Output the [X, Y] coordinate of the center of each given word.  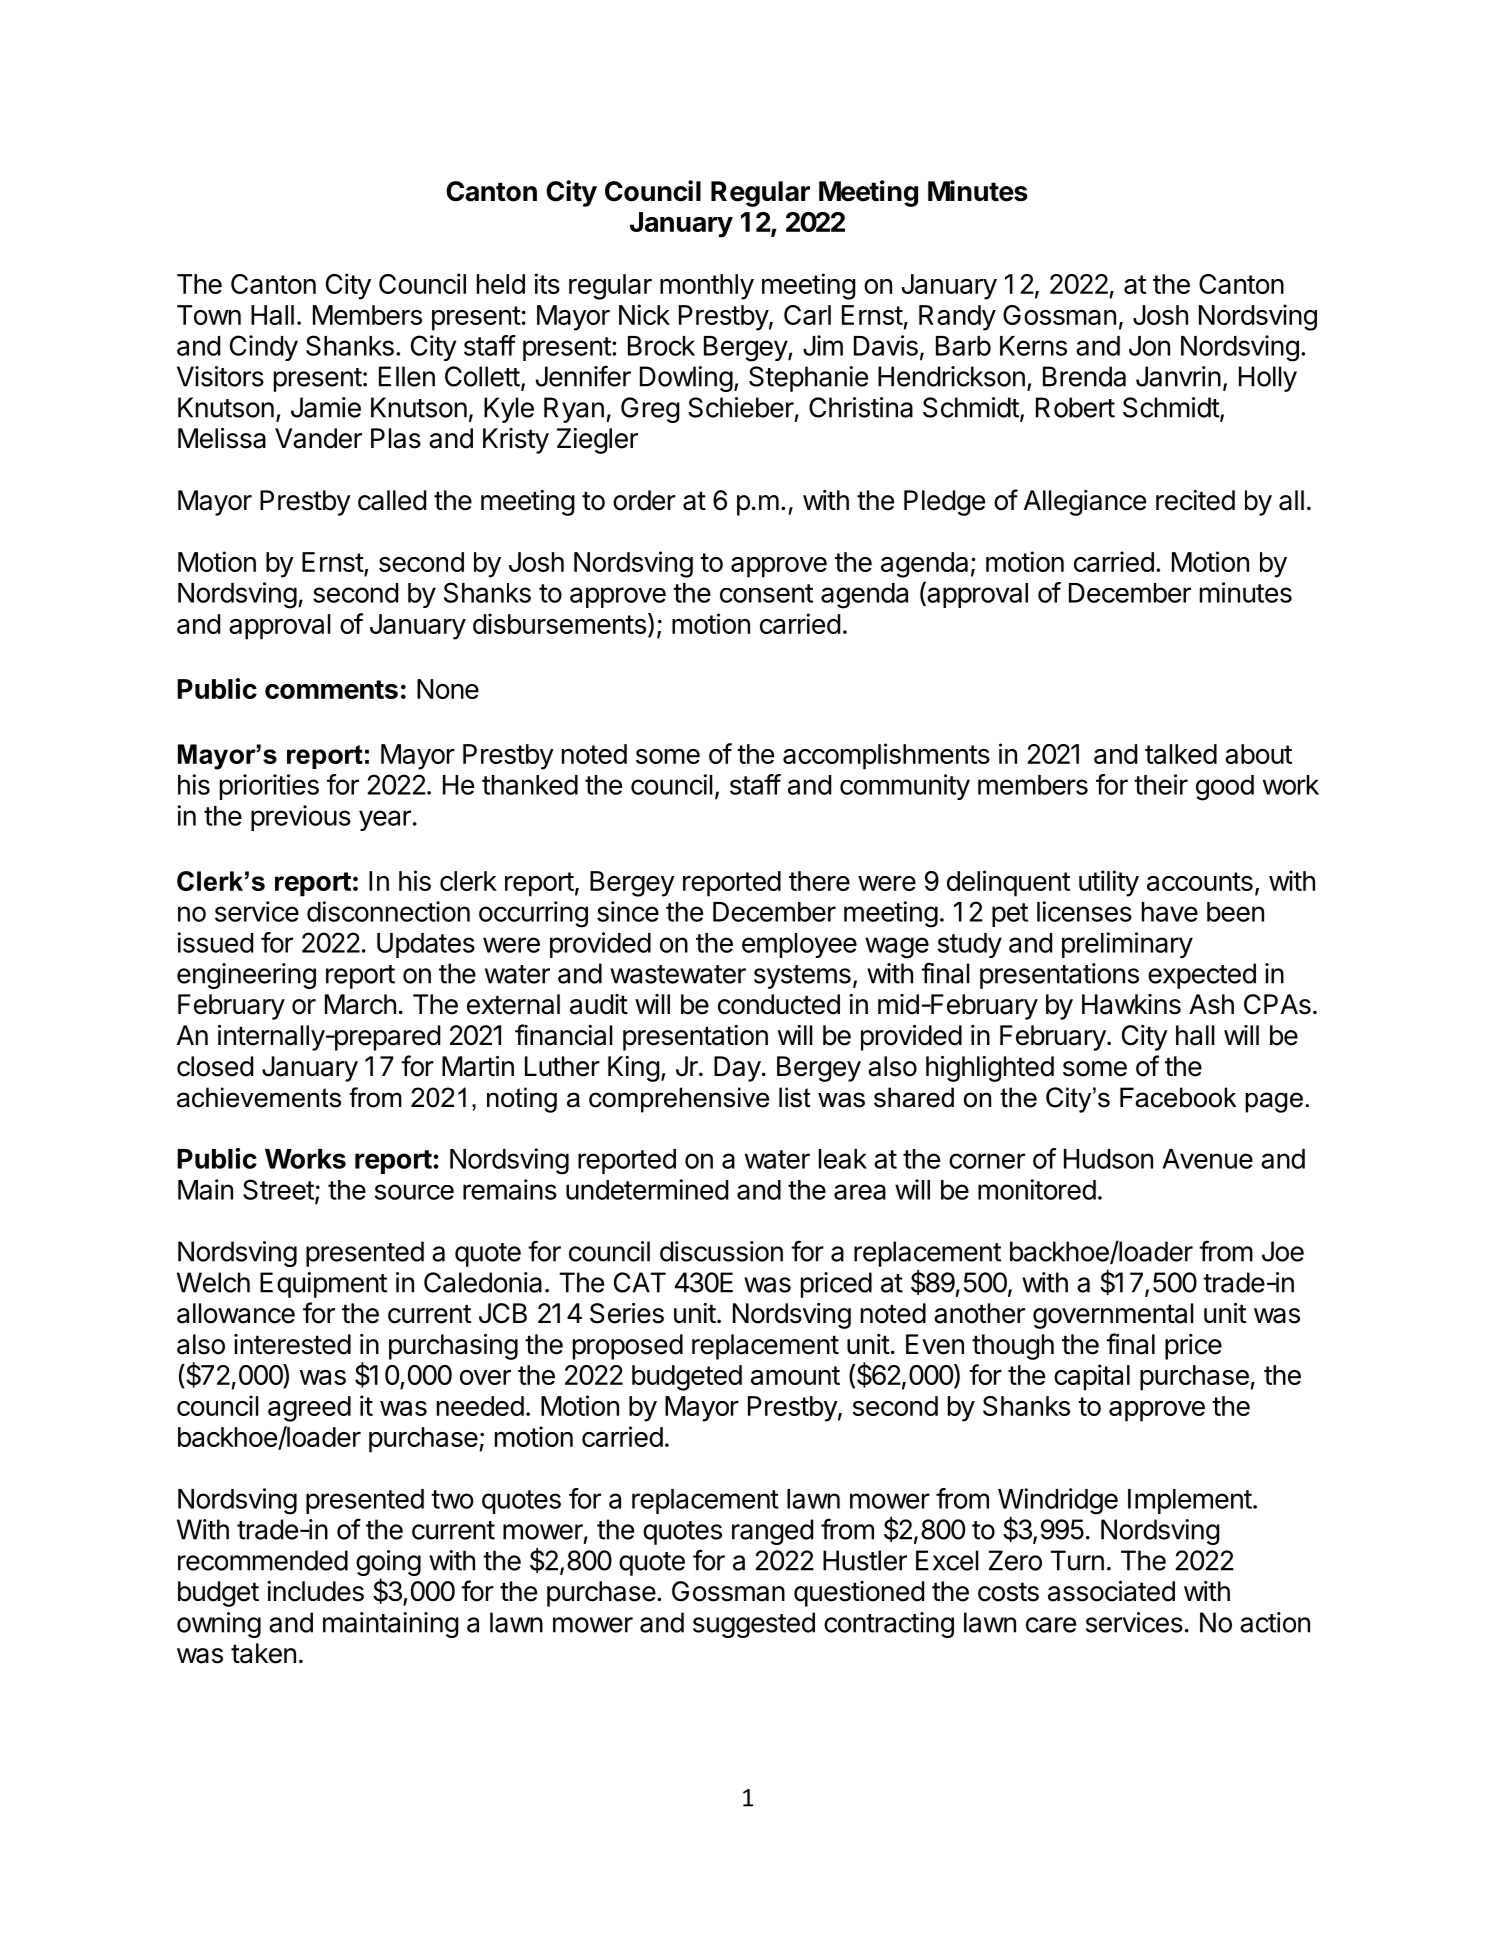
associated [1111, 1591]
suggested [754, 1625]
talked [1181, 754]
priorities [269, 787]
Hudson [1108, 1159]
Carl [807, 315]
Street [278, 1189]
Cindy [264, 348]
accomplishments [886, 756]
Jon [1149, 346]
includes [315, 1591]
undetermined [647, 1189]
